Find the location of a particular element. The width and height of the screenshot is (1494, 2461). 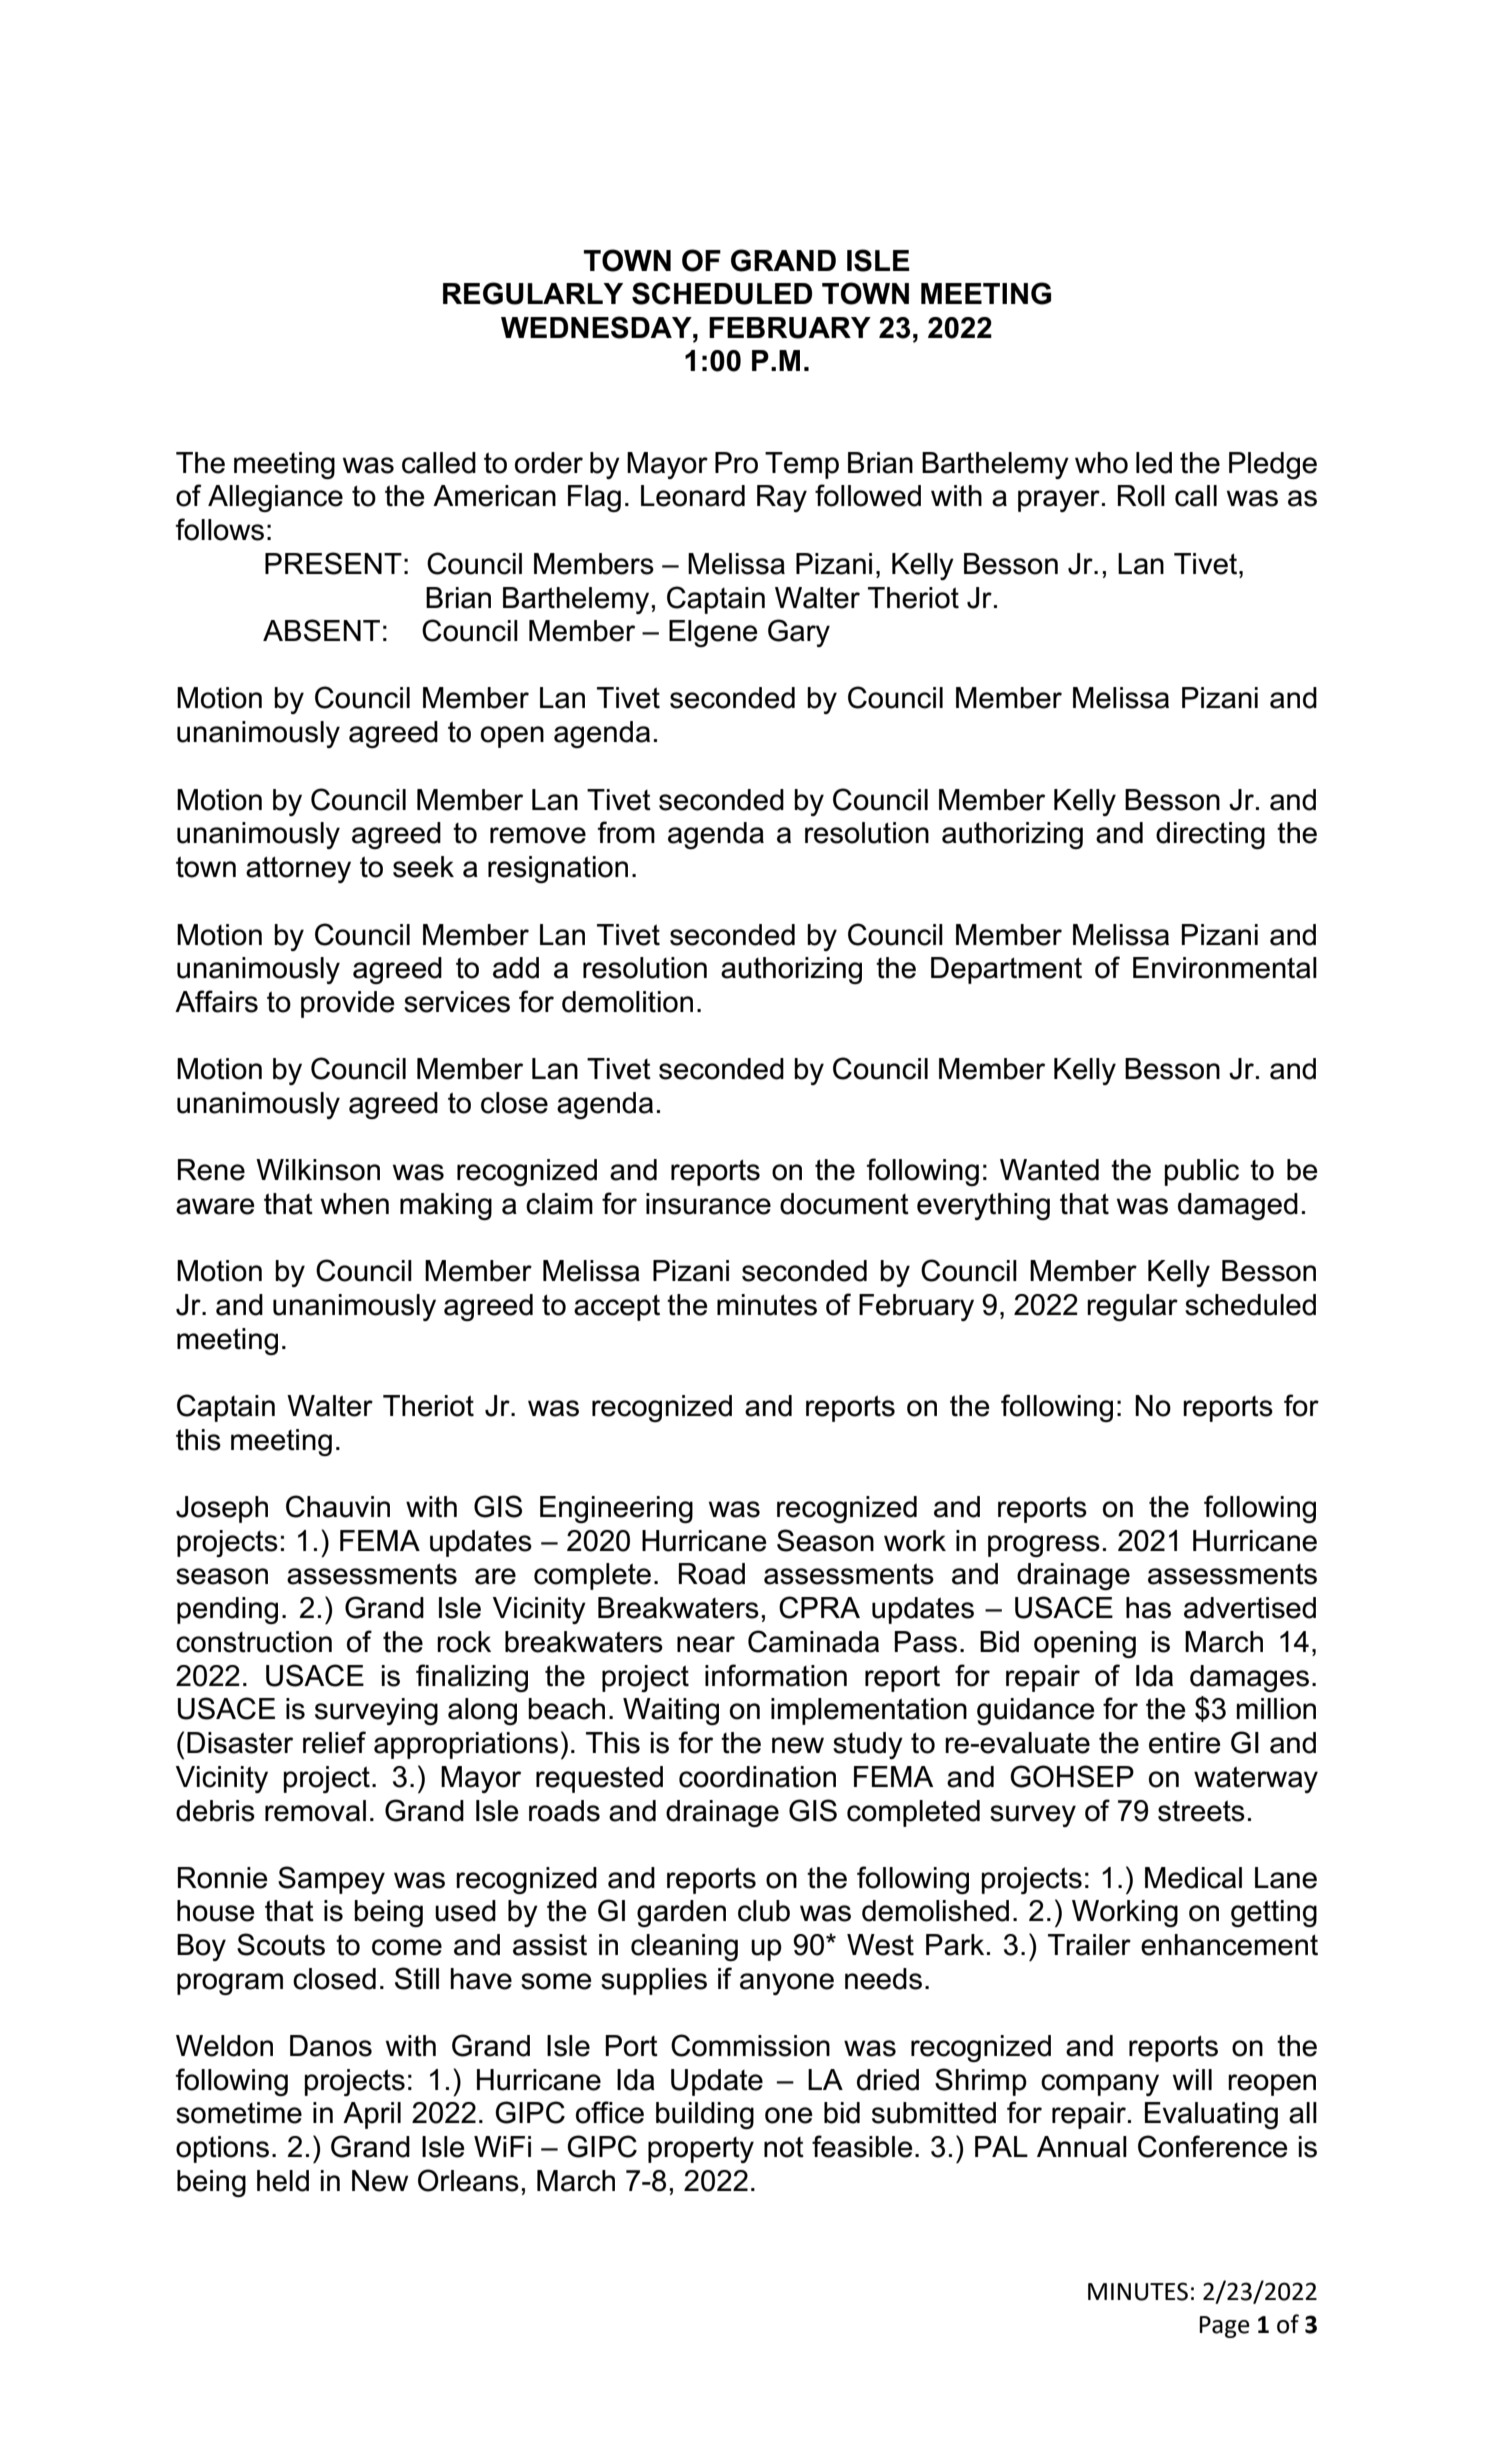

accept is located at coordinates (617, 1308).
